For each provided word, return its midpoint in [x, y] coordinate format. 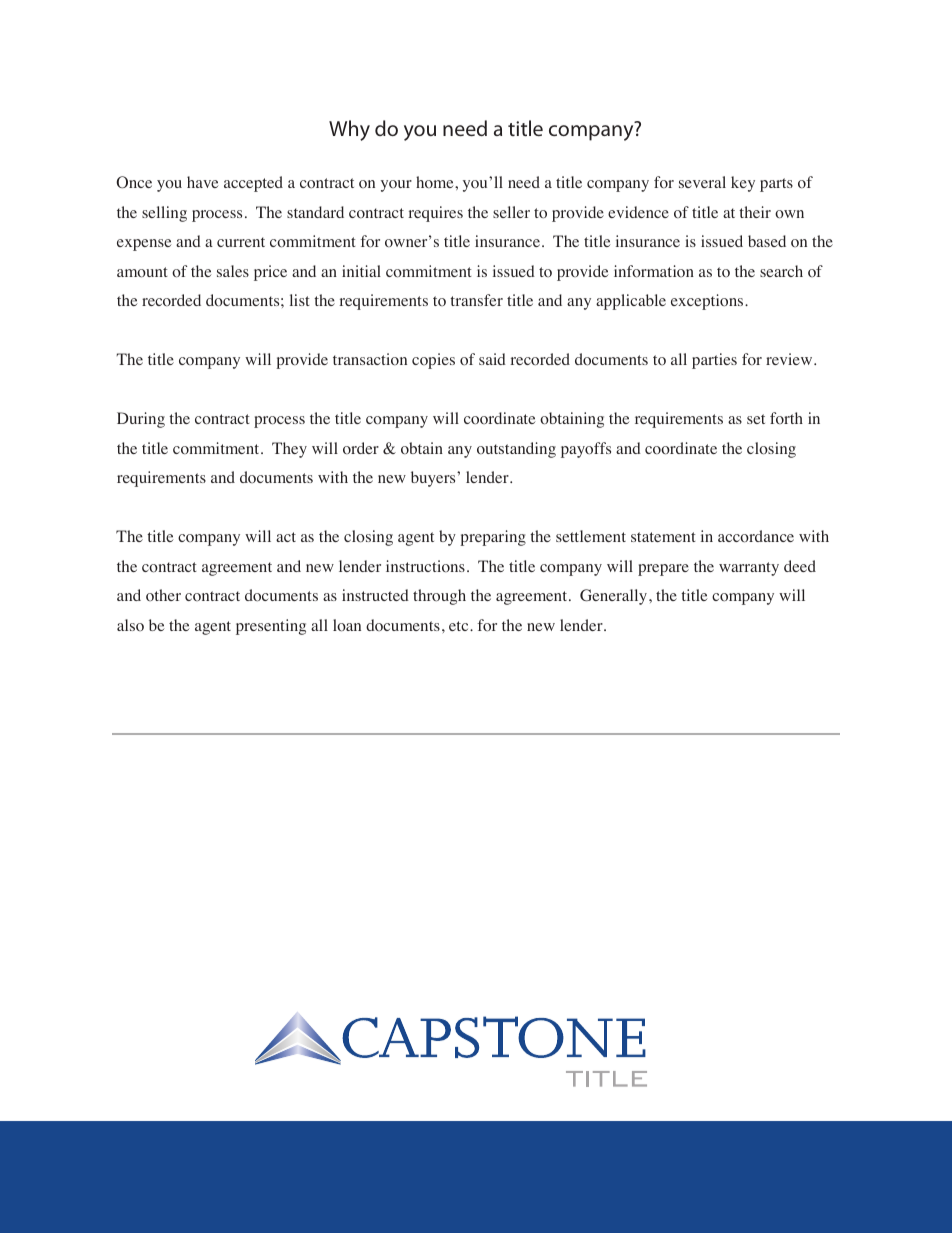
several [702, 182]
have [203, 182]
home [436, 182]
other [163, 595]
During [141, 420]
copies [433, 361]
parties [714, 361]
